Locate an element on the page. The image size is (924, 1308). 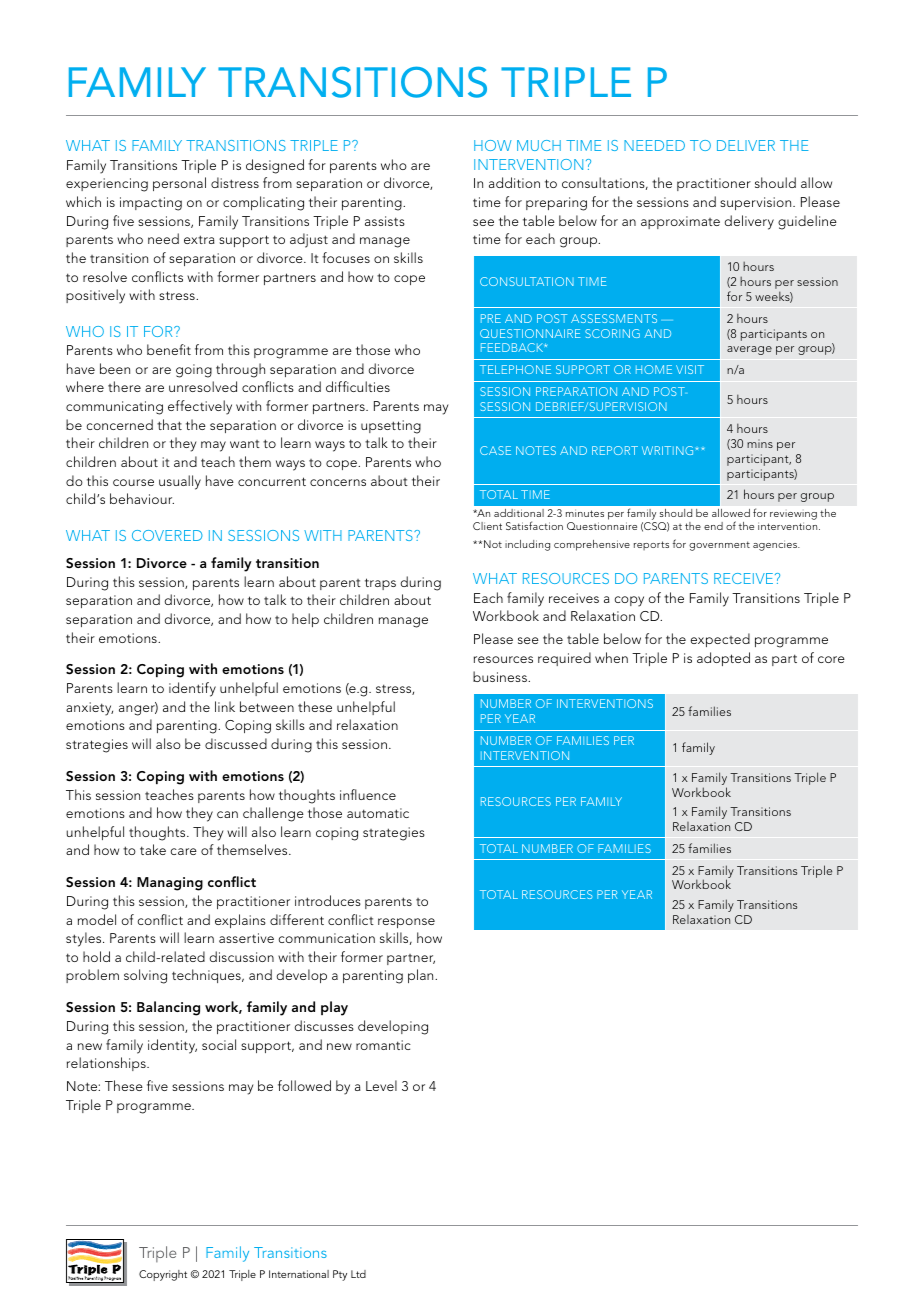
business is located at coordinates (501, 676).
